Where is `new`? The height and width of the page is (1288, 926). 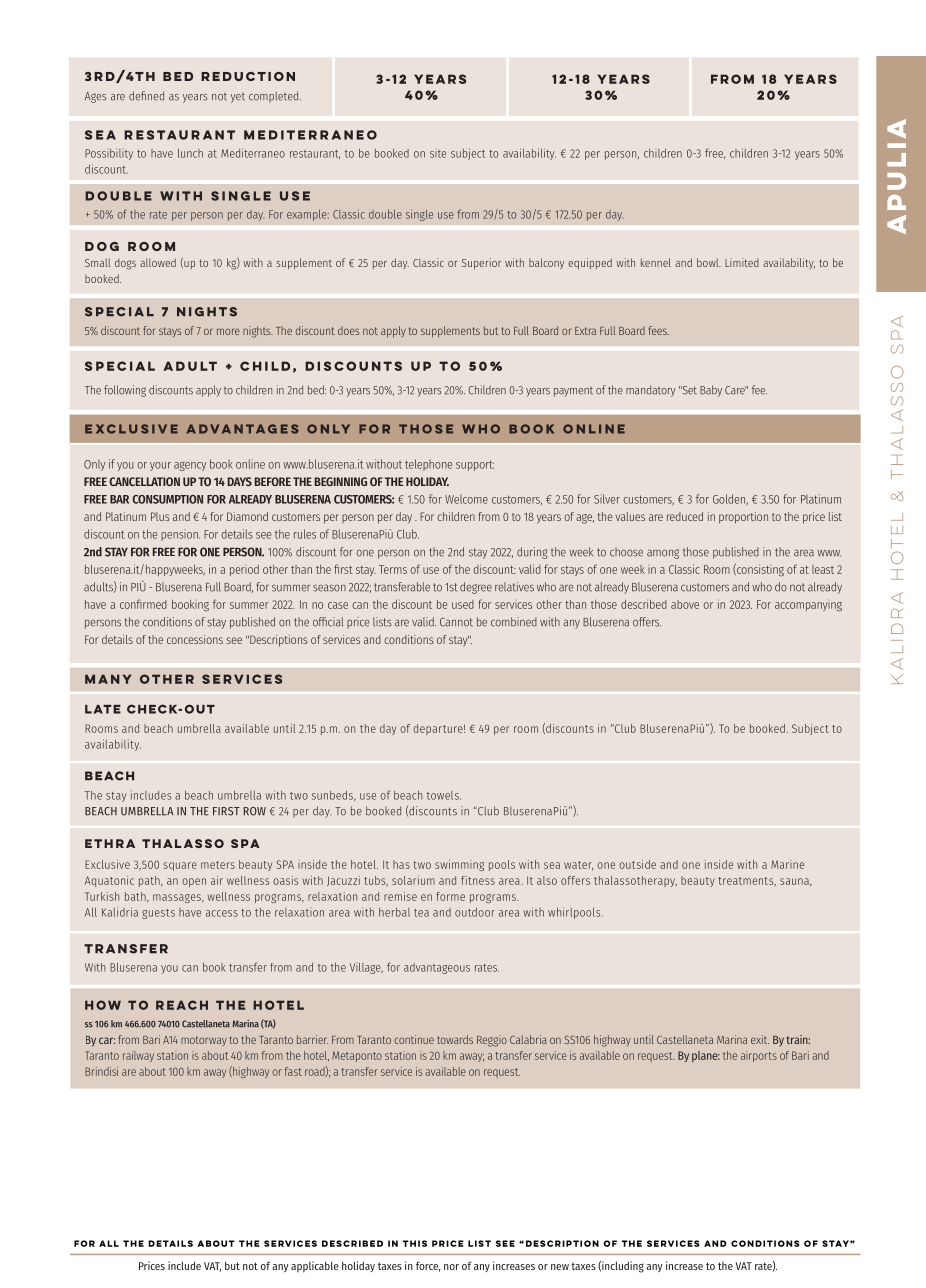
new is located at coordinates (560, 1267).
